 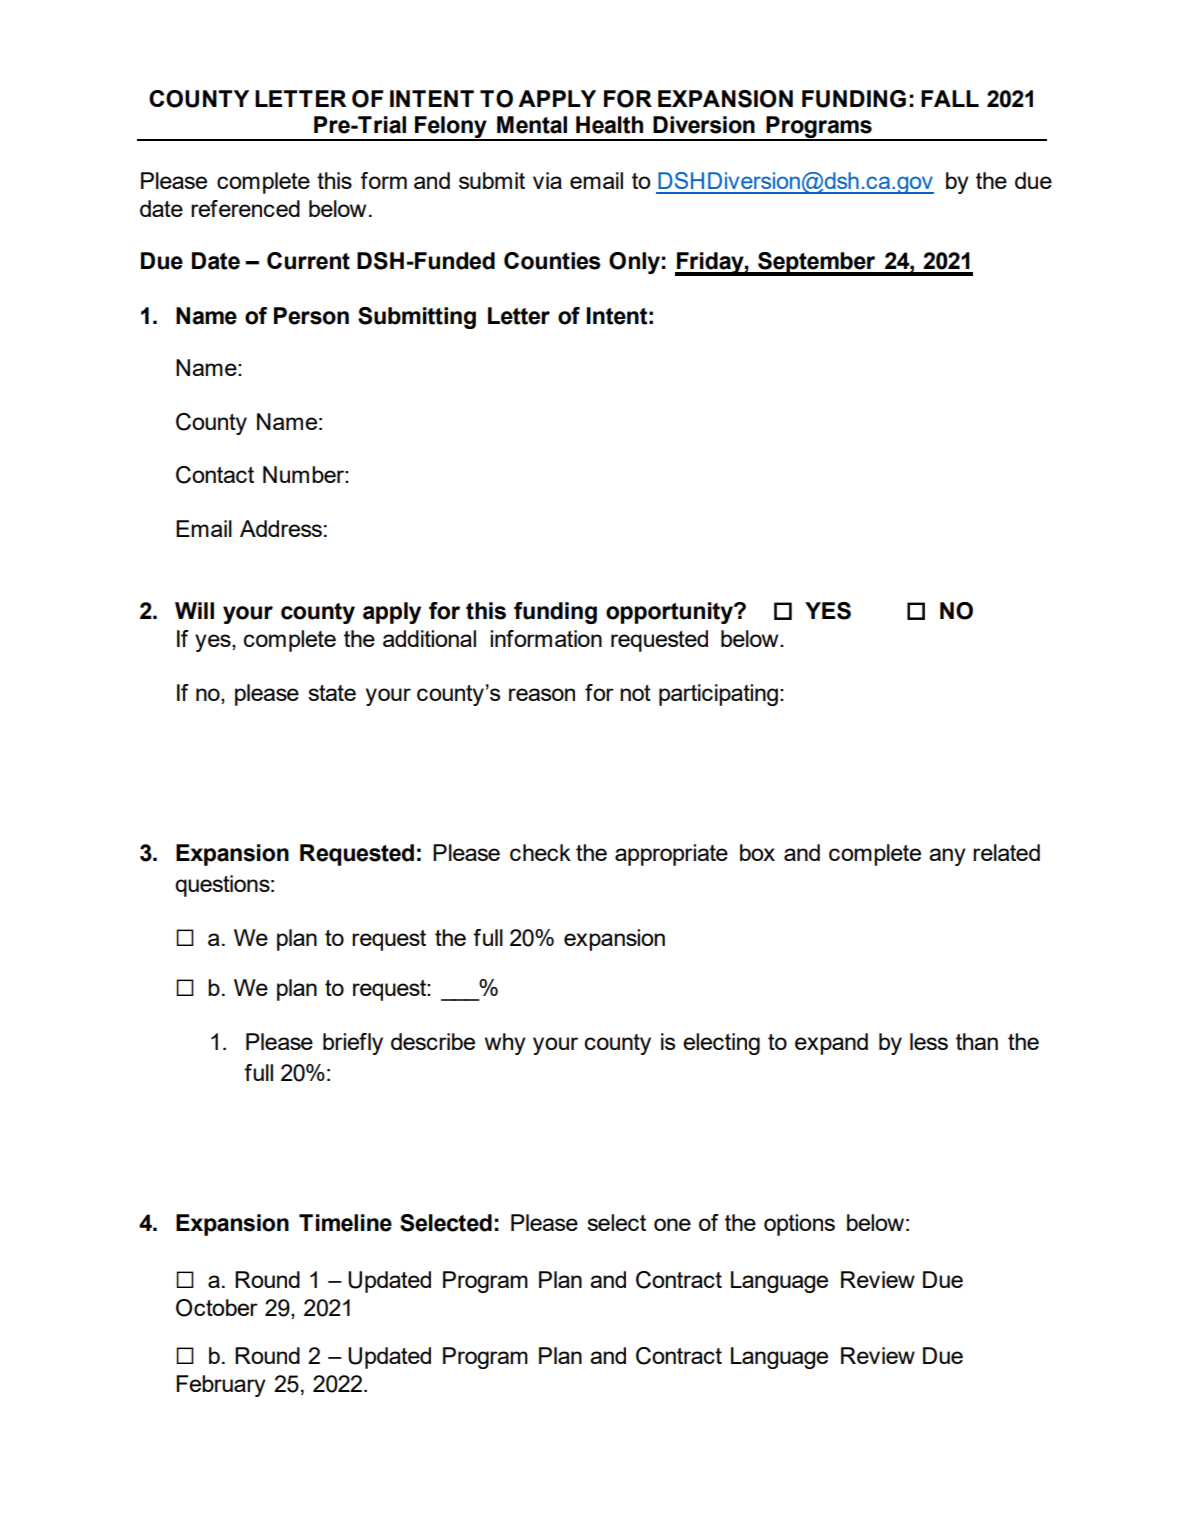 What do you see at coordinates (799, 1225) in the screenshot?
I see `options` at bounding box center [799, 1225].
